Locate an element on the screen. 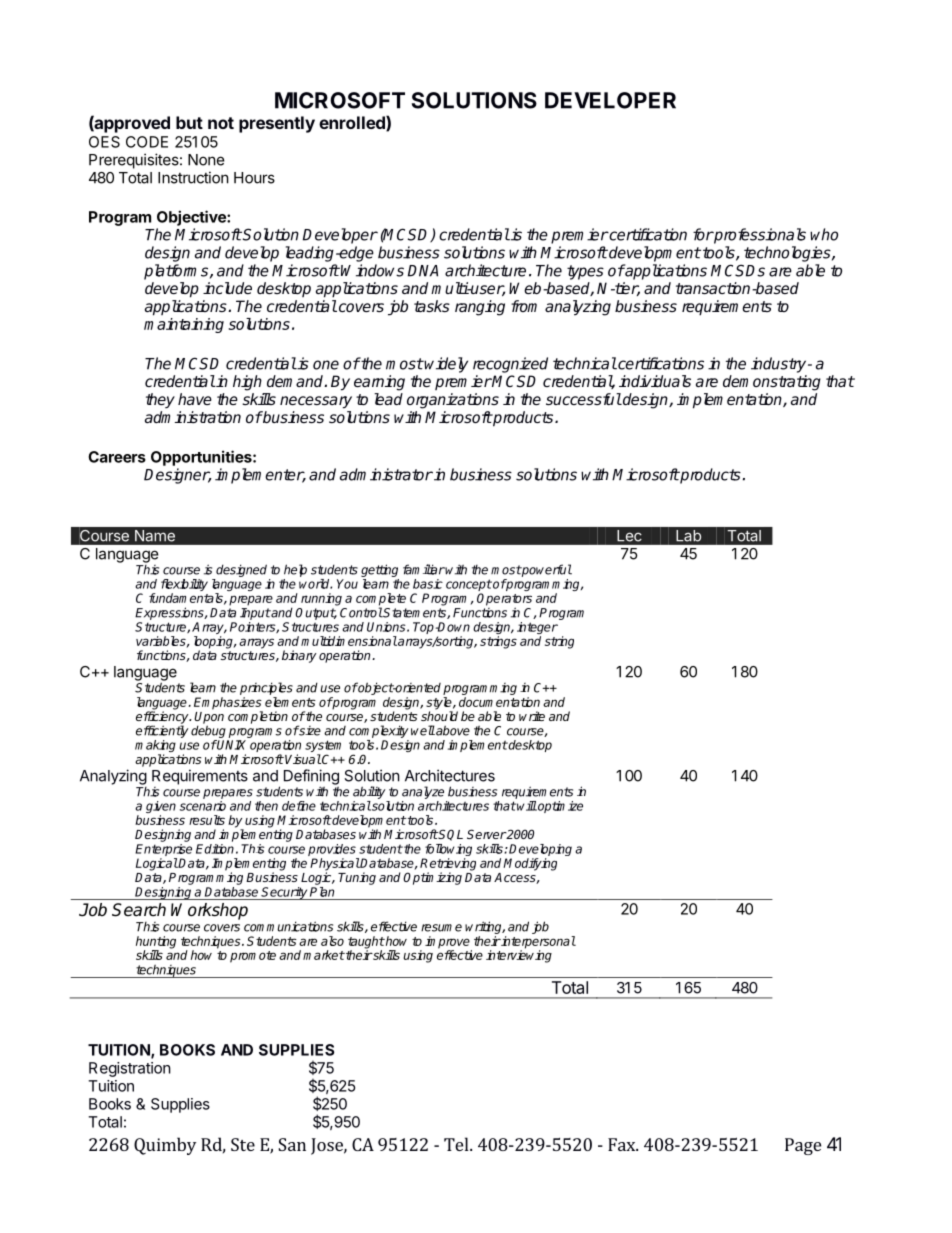 This screenshot has height=1233, width=952. Operators is located at coordinates (504, 600).
